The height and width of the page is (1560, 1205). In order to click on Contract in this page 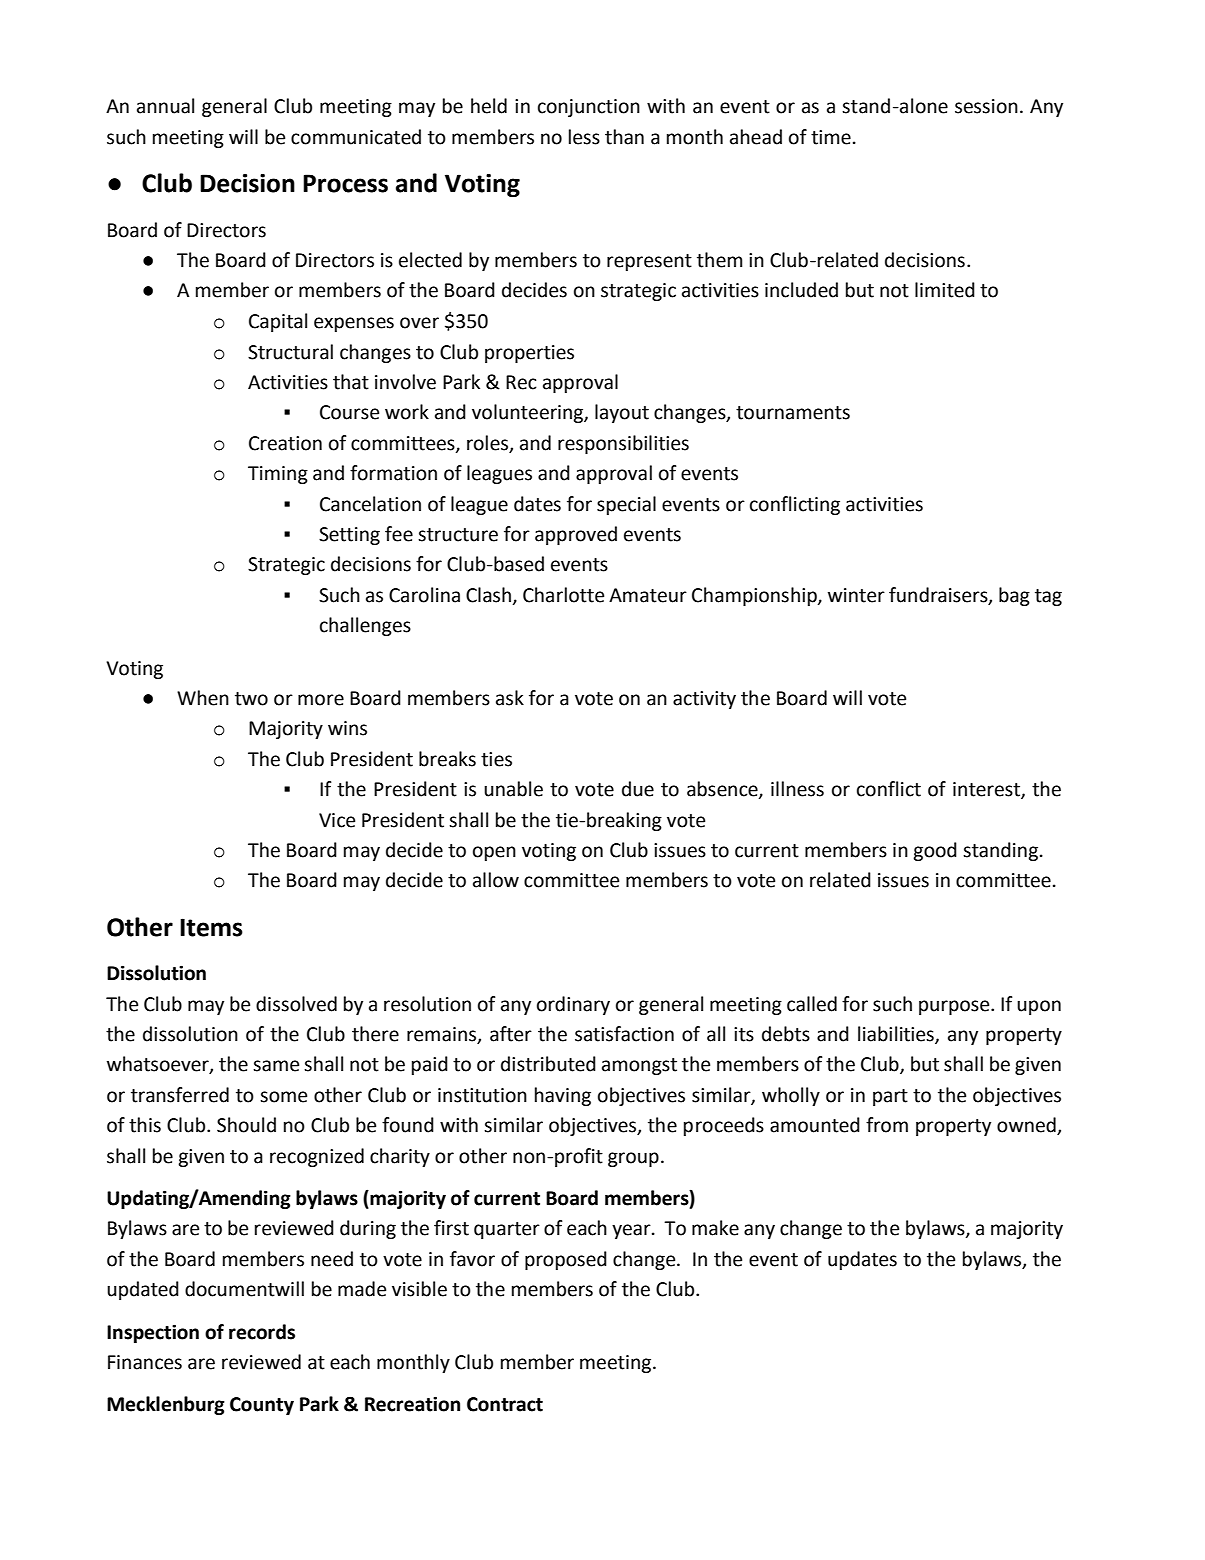, I will do `click(505, 1404)`.
